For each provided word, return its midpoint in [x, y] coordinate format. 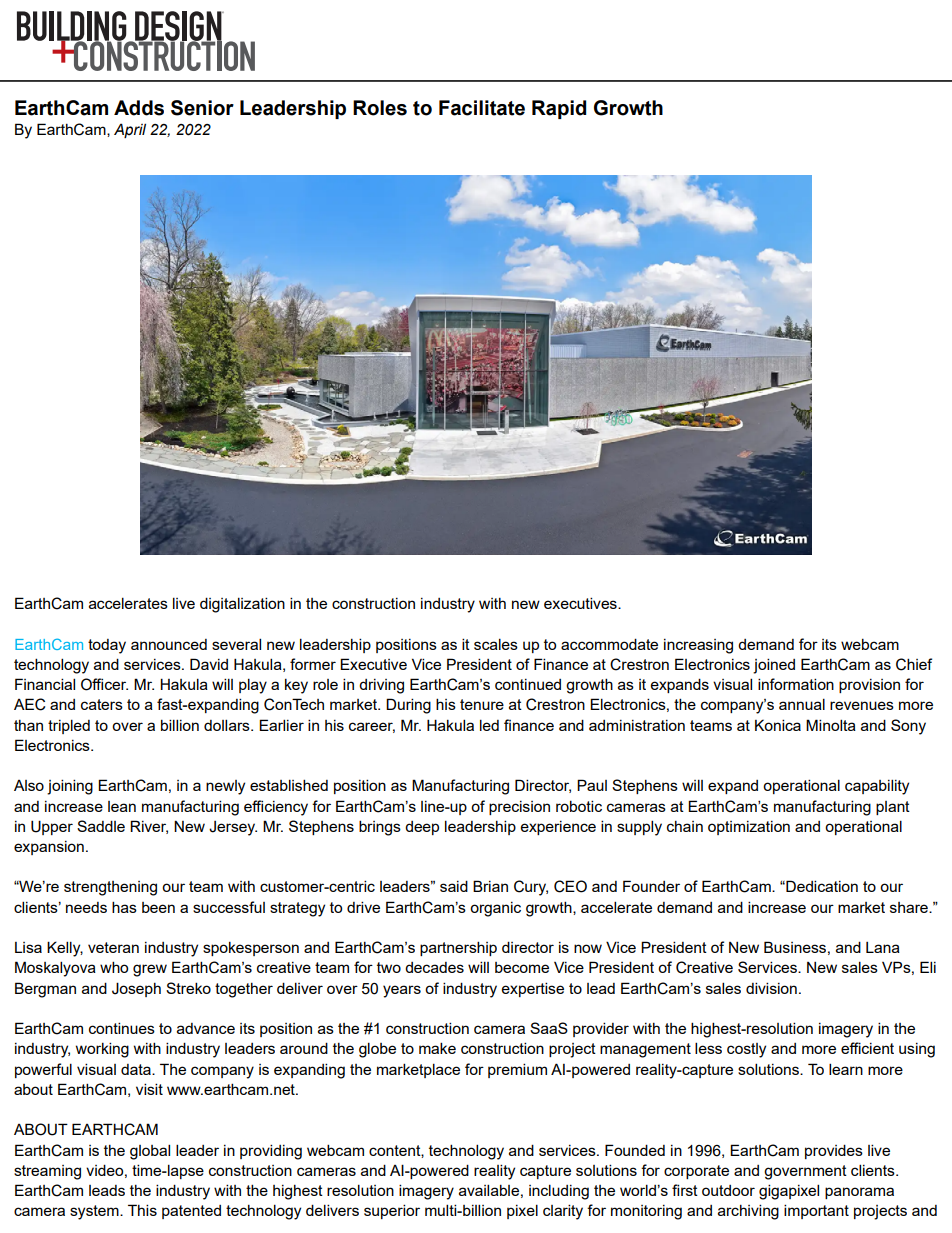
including [559, 1192]
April [130, 130]
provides [834, 1151]
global [150, 1152]
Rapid [559, 109]
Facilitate [482, 108]
